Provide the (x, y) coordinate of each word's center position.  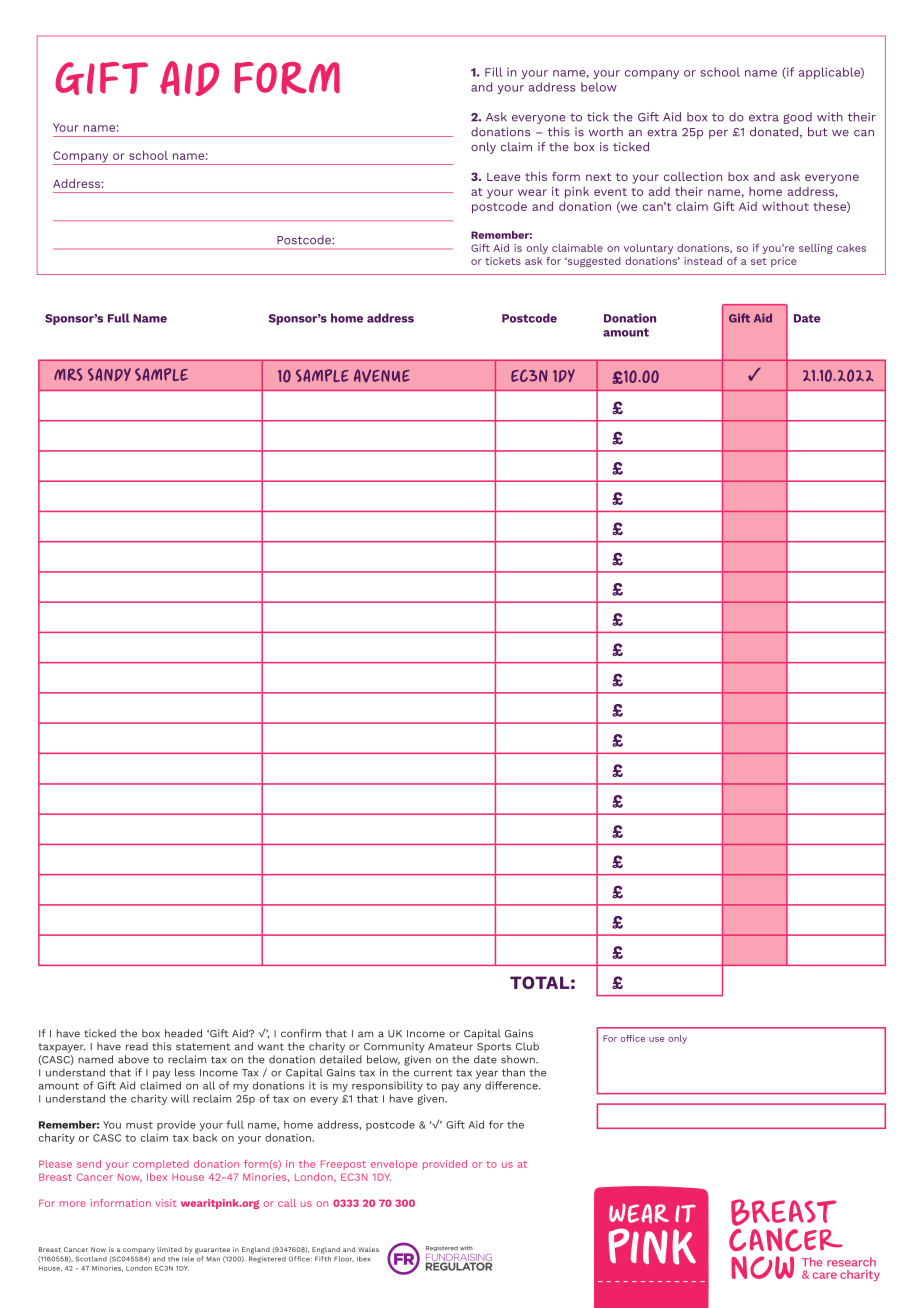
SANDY (109, 374)
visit (165, 1203)
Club (527, 1046)
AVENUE (382, 376)
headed (183, 1033)
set (759, 261)
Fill (493, 72)
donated (775, 132)
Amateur (450, 1047)
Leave (503, 177)
